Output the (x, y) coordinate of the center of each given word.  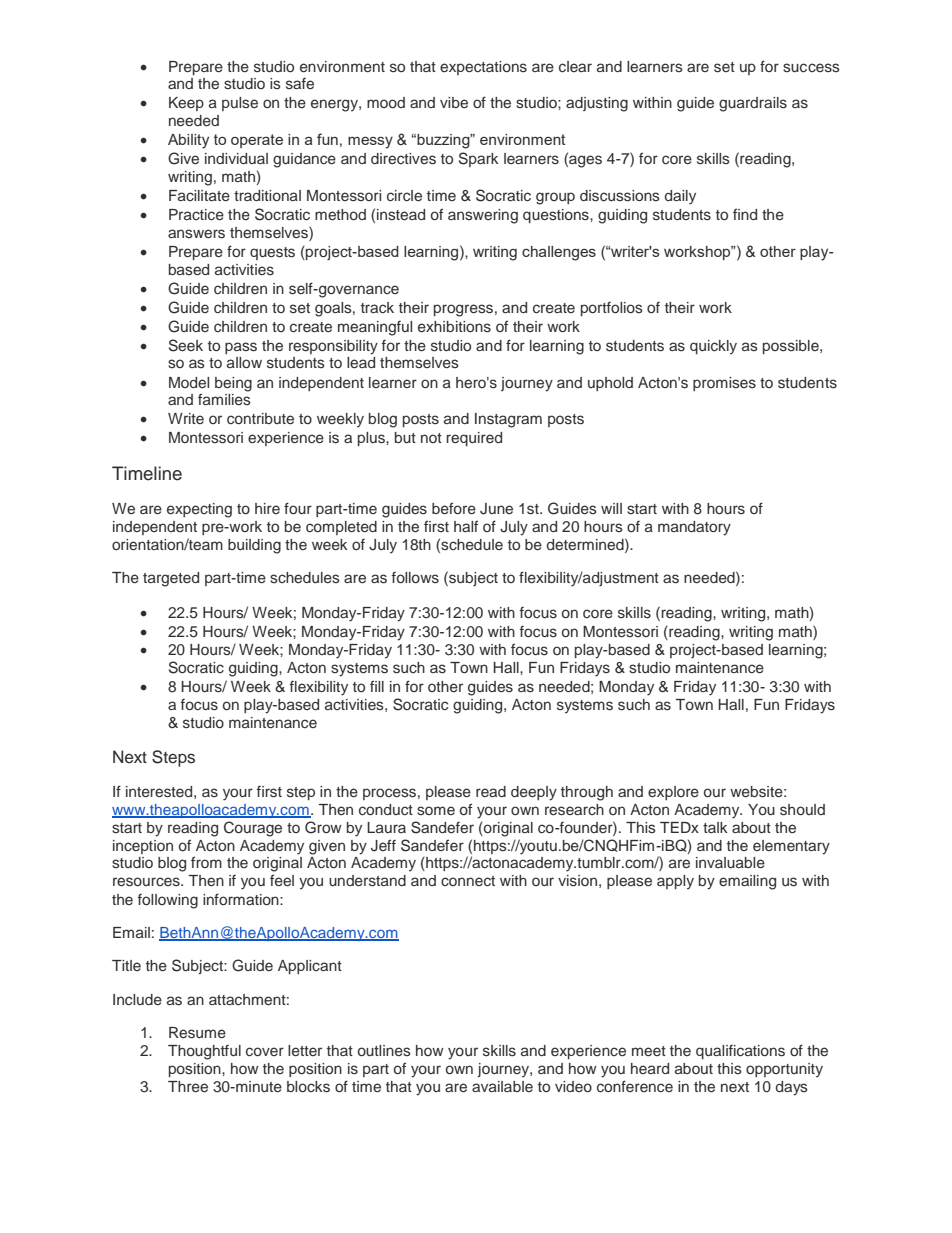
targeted (171, 579)
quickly (713, 347)
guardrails (753, 104)
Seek (186, 345)
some (436, 810)
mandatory (694, 528)
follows (415, 578)
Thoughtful (204, 1052)
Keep (186, 104)
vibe (454, 102)
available (502, 1086)
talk (715, 827)
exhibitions (454, 327)
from (206, 862)
